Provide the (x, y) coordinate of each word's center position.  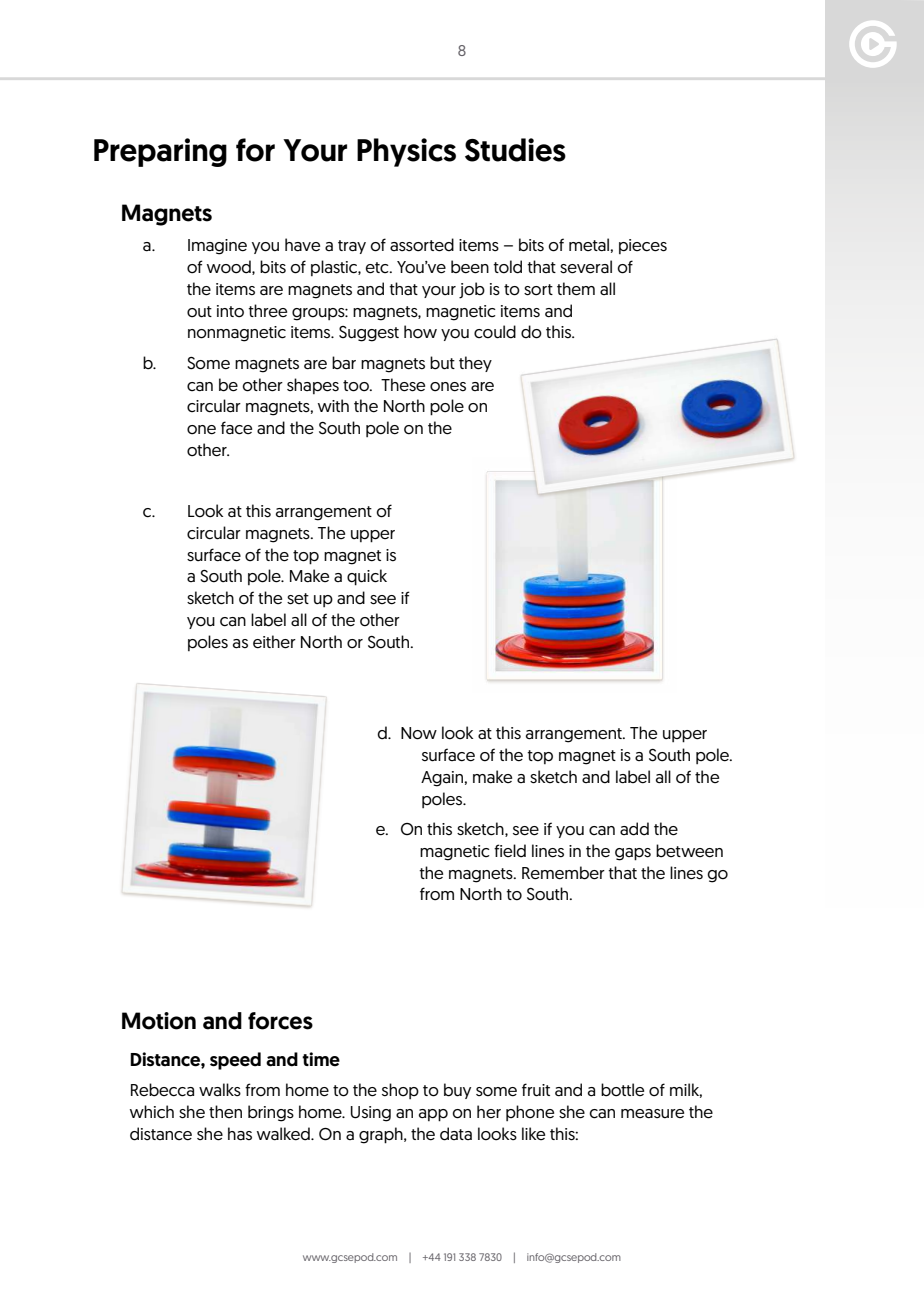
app (433, 1115)
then (225, 1111)
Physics (406, 152)
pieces (643, 246)
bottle (622, 1090)
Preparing (160, 152)
